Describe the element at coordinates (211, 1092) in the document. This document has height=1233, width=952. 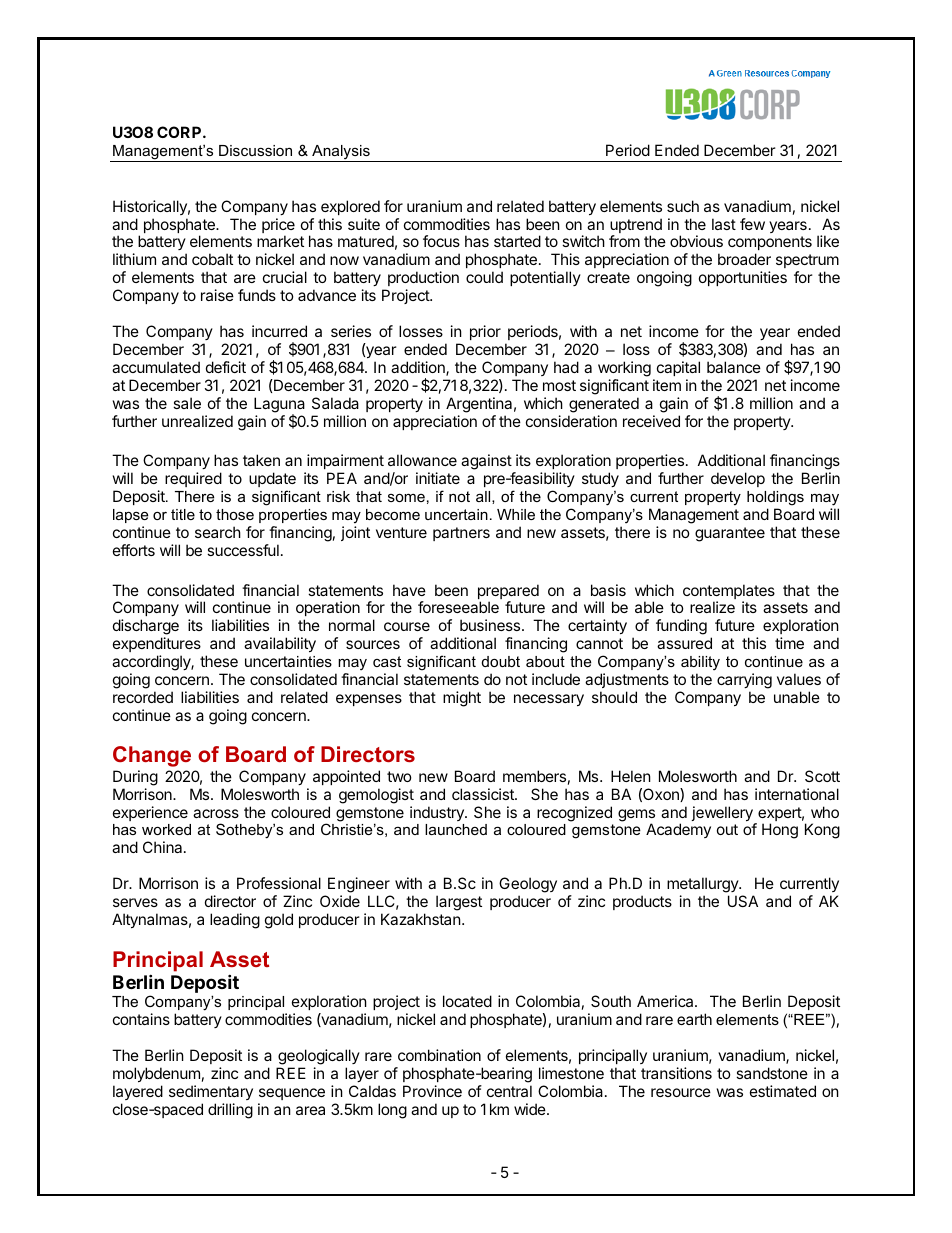
I see `sedimentary` at that location.
